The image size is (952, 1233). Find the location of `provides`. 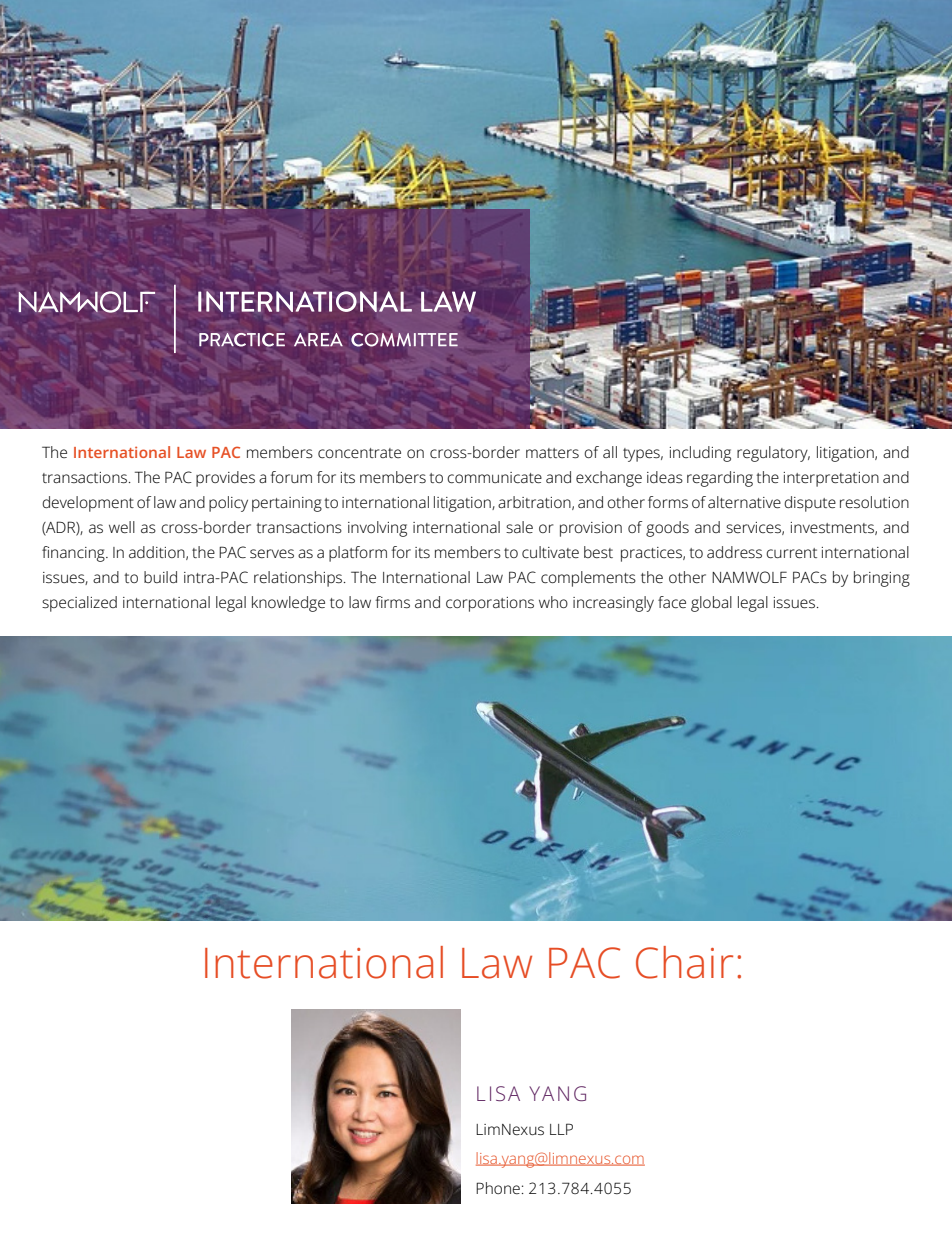

provides is located at coordinates (225, 479).
